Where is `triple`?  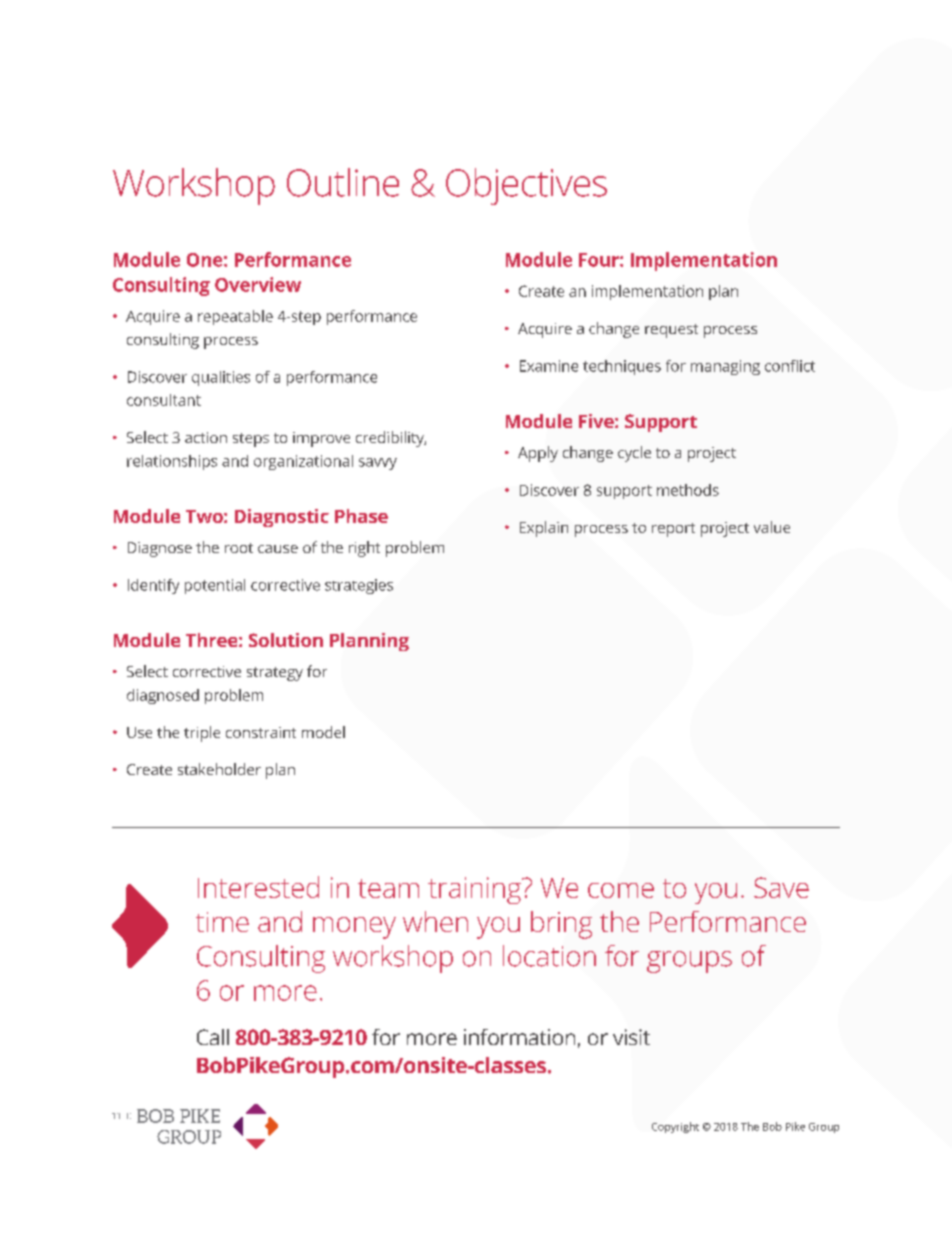
triple is located at coordinates (202, 734).
